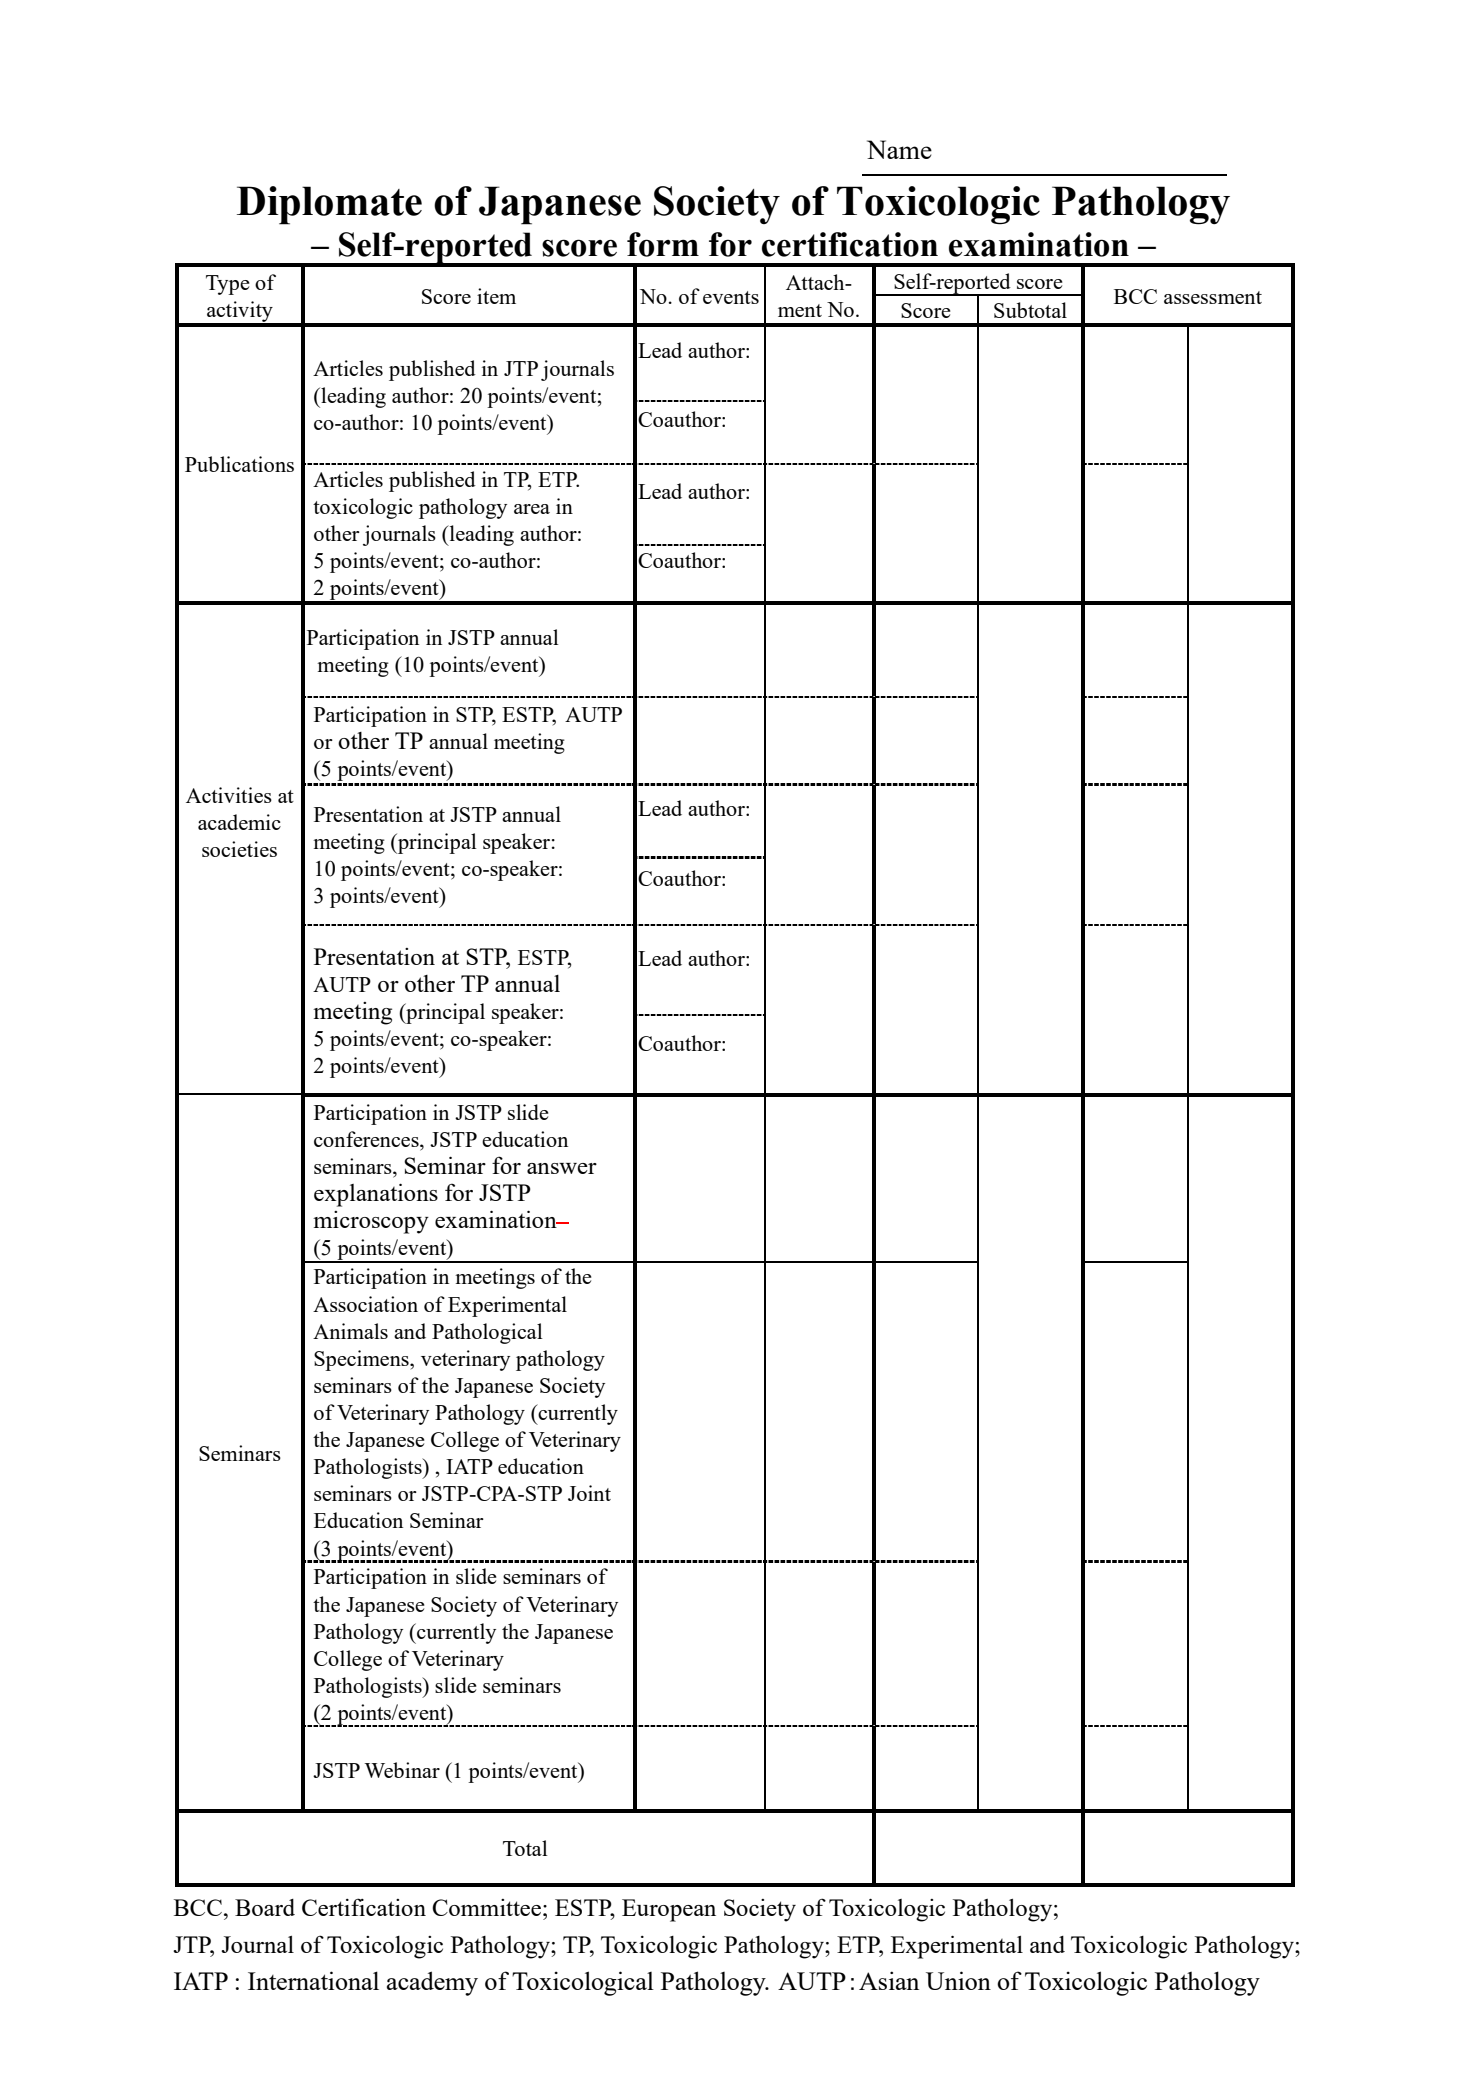 This page has height=2074, width=1467. I want to click on Committee, so click(486, 1907).
